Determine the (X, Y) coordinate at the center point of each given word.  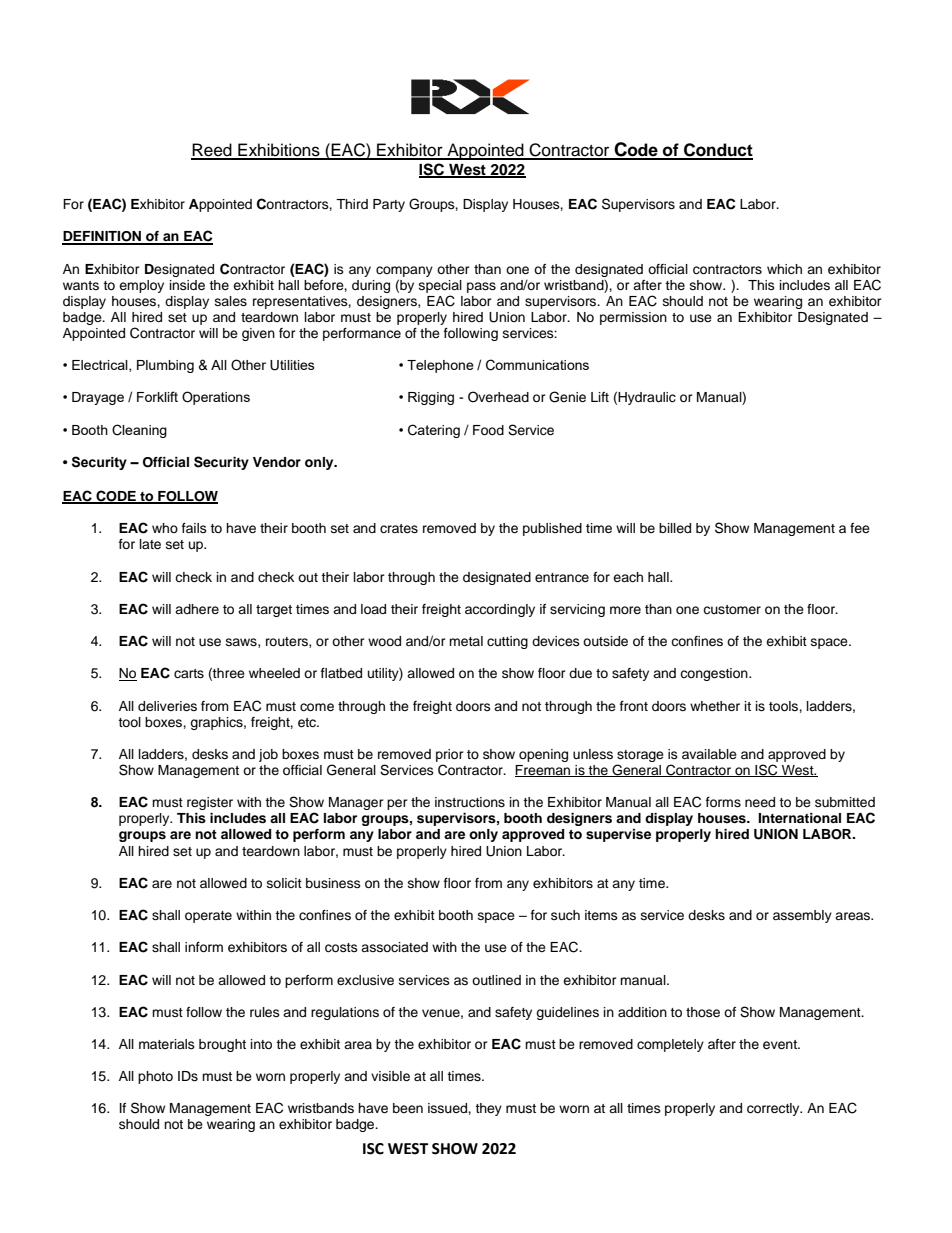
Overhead (498, 397)
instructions (470, 802)
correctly (774, 1109)
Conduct (717, 151)
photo (155, 1077)
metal (466, 641)
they (488, 1109)
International (799, 818)
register (210, 803)
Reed (212, 151)
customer (732, 609)
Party (389, 205)
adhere (197, 609)
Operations (216, 398)
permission (633, 318)
